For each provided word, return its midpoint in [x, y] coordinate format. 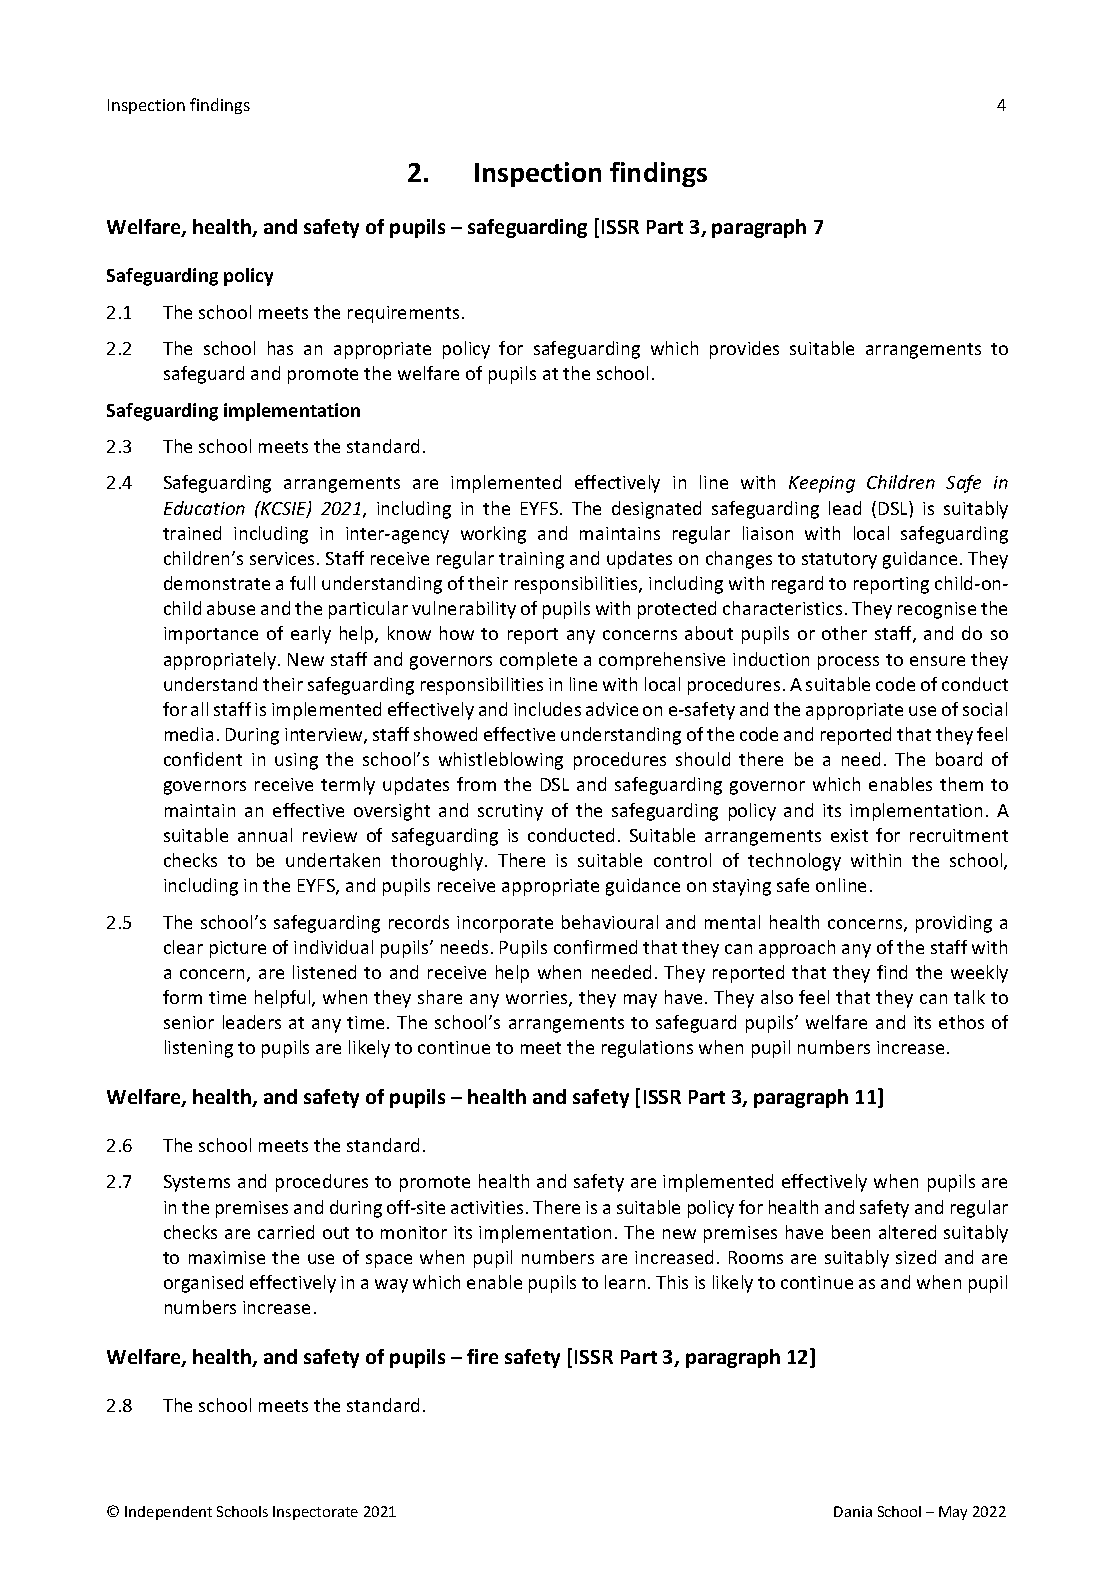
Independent [168, 1513]
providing [954, 924]
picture [238, 949]
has [280, 348]
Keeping [822, 484]
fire [482, 1356]
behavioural [610, 922]
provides [744, 350]
